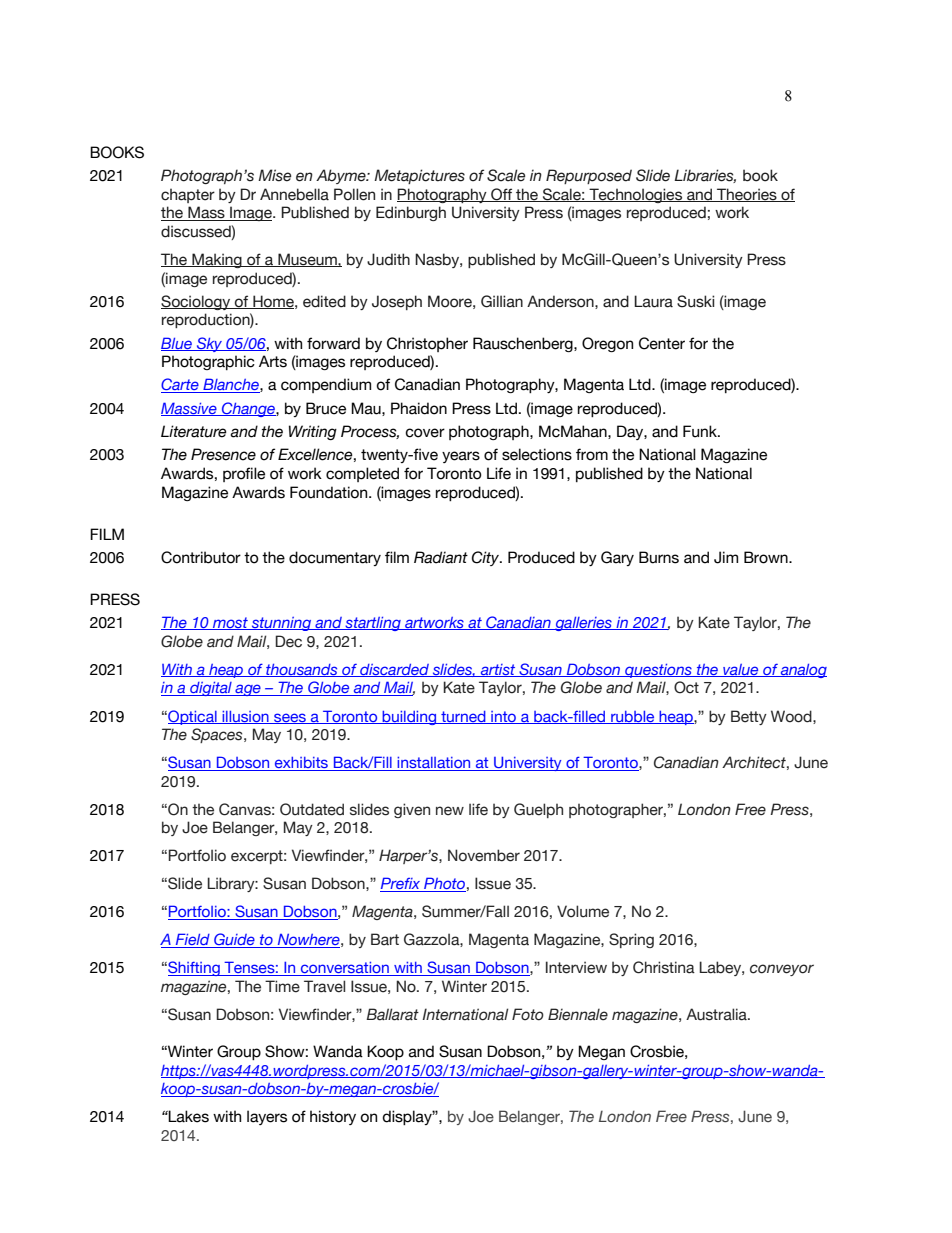  I want to click on November, so click(484, 855).
